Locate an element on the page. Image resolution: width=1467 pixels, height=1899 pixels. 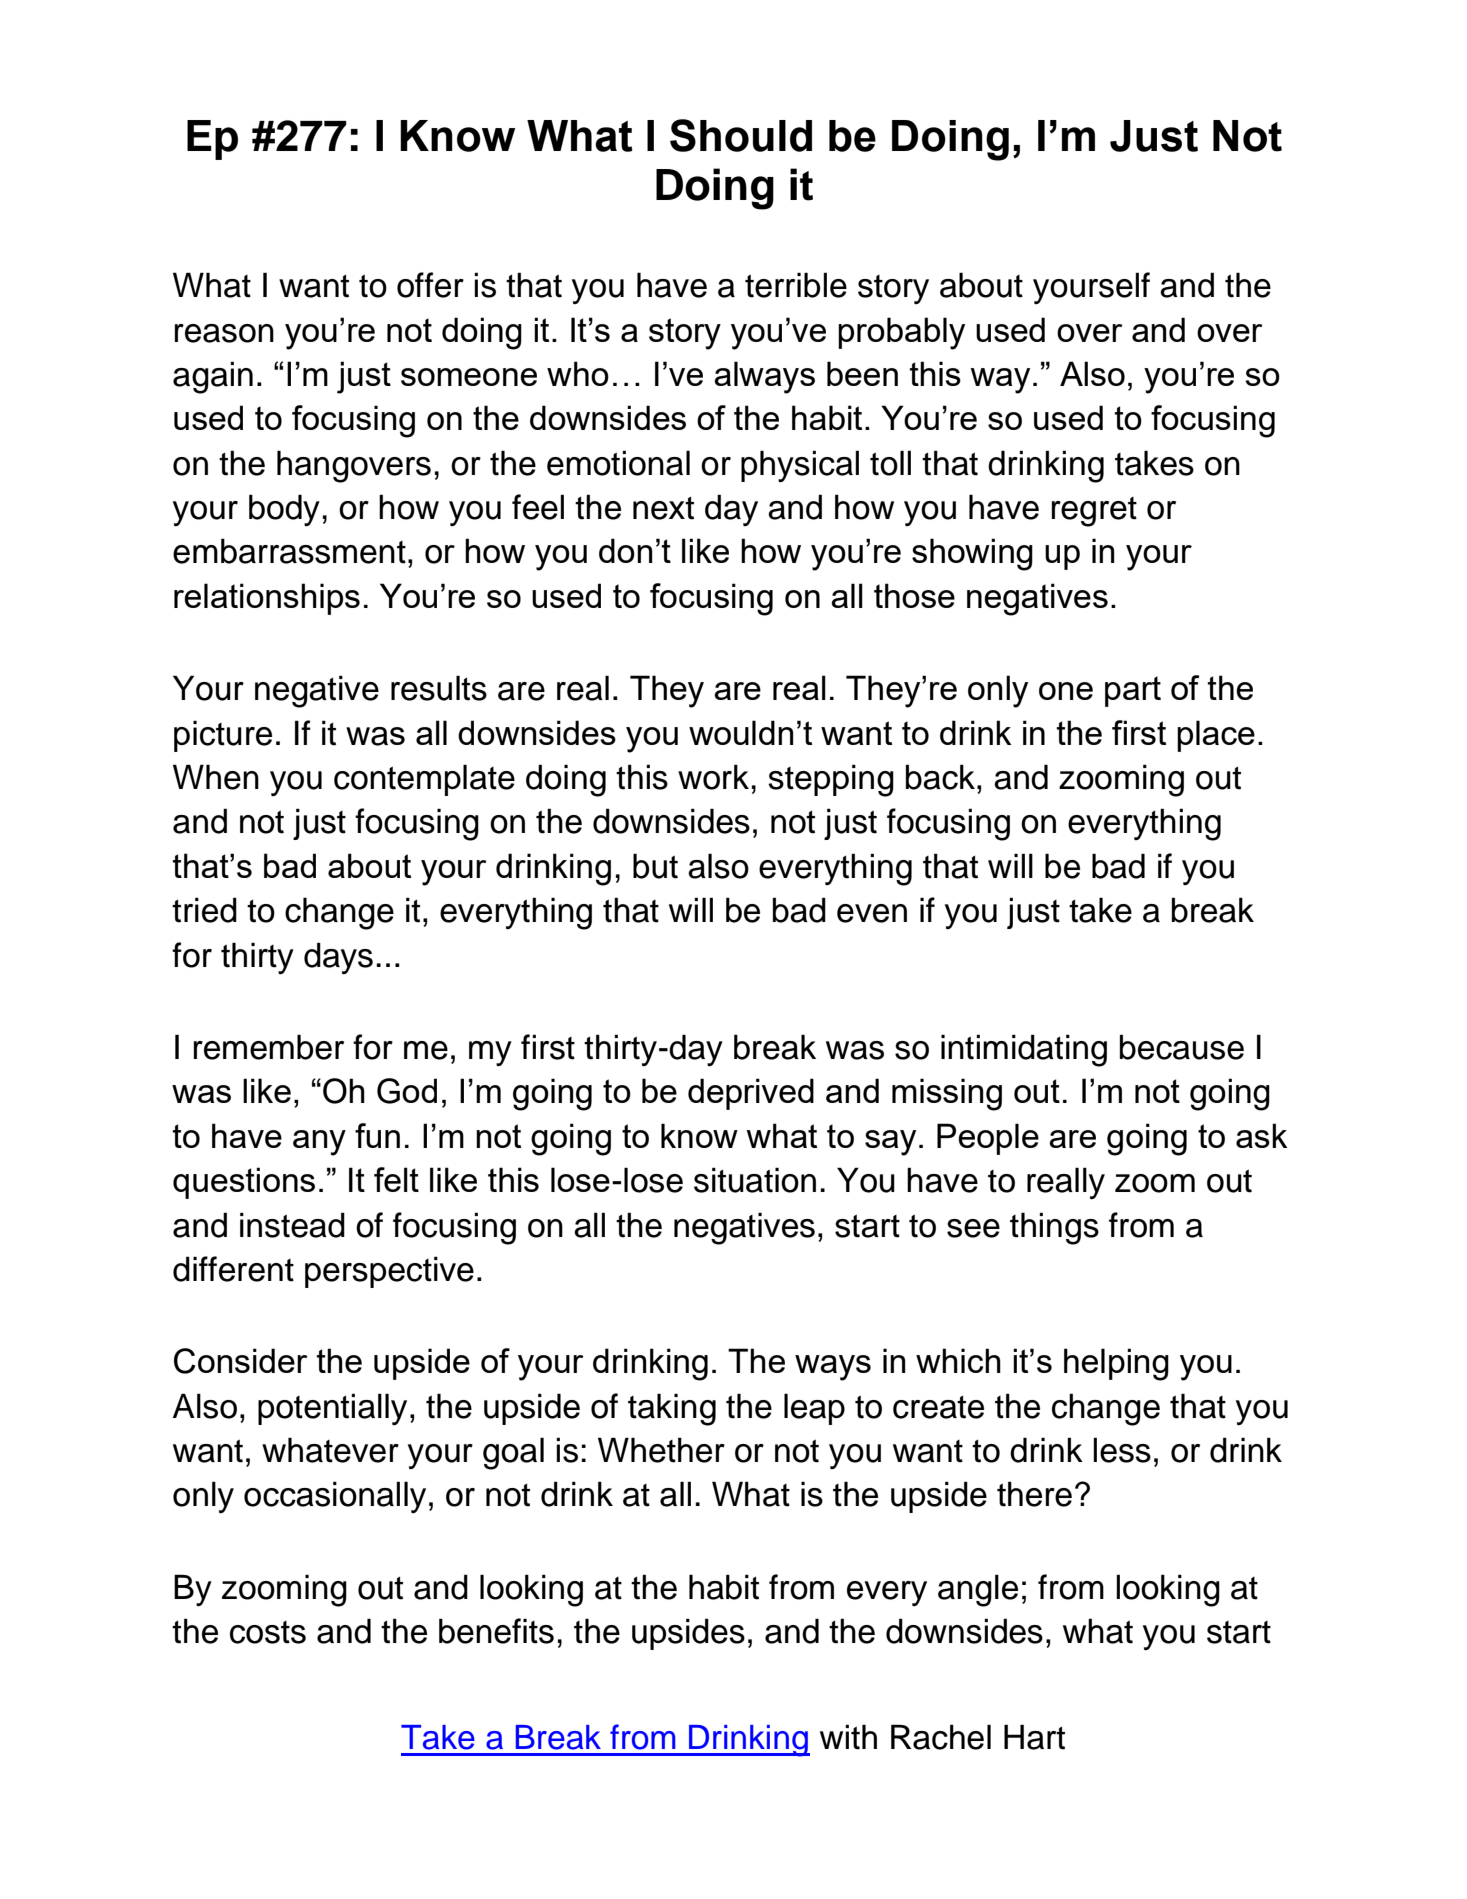
taking is located at coordinates (672, 1409).
